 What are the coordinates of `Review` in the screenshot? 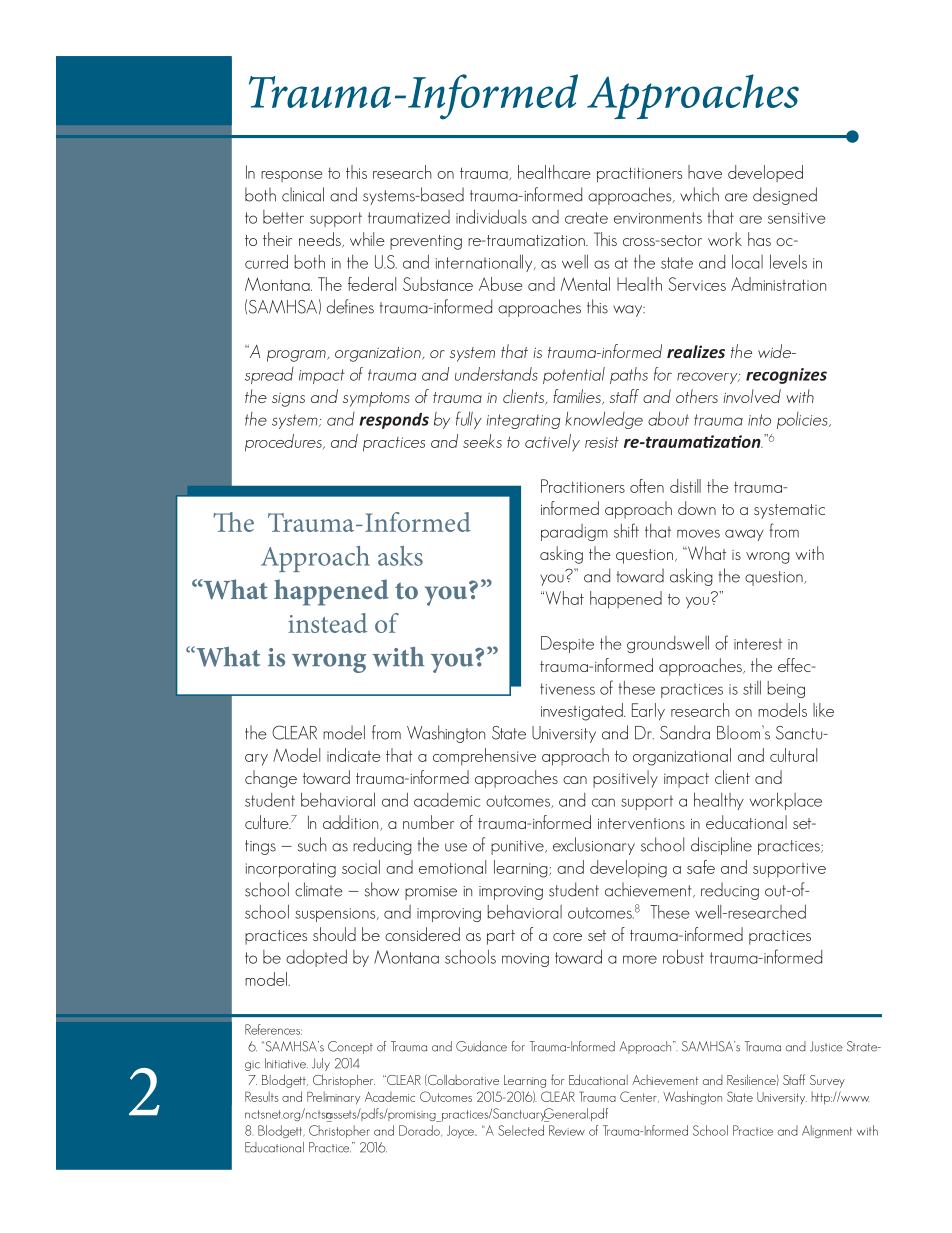 It's located at (567, 1130).
